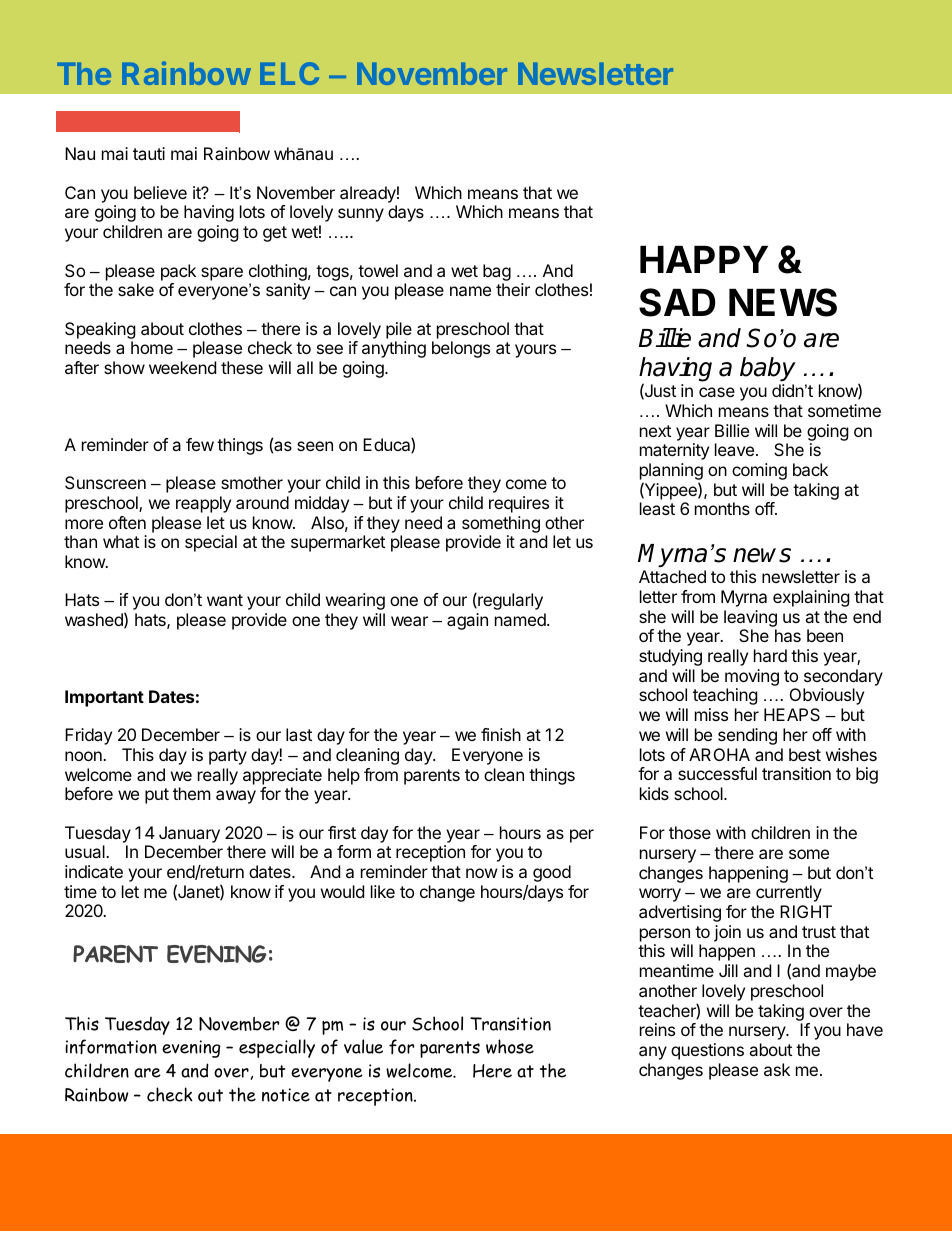 The height and width of the page is (1233, 952). What do you see at coordinates (225, 600) in the page?
I see `want` at bounding box center [225, 600].
